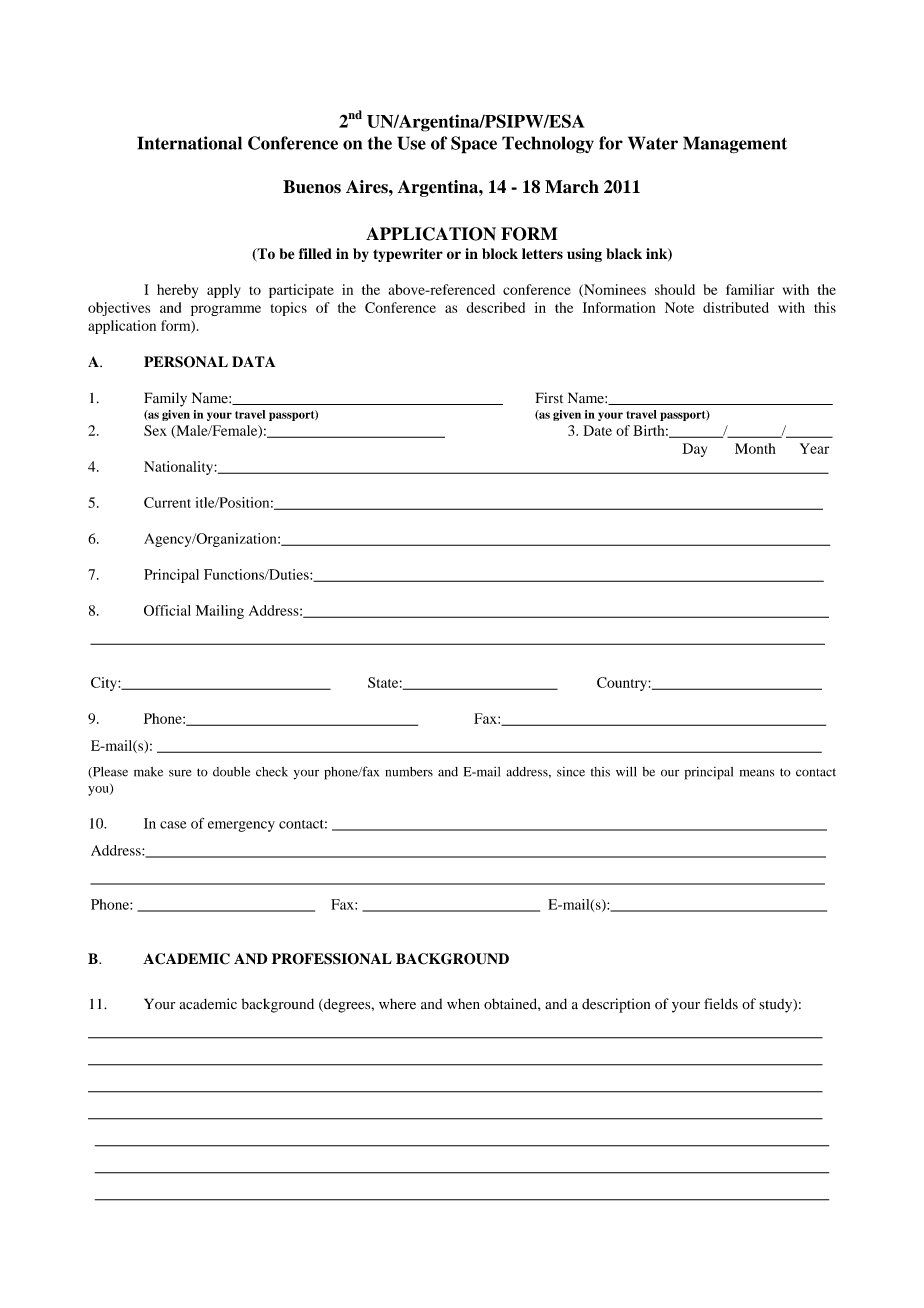 The width and height of the page is (924, 1308). What do you see at coordinates (757, 773) in the page?
I see `means` at bounding box center [757, 773].
